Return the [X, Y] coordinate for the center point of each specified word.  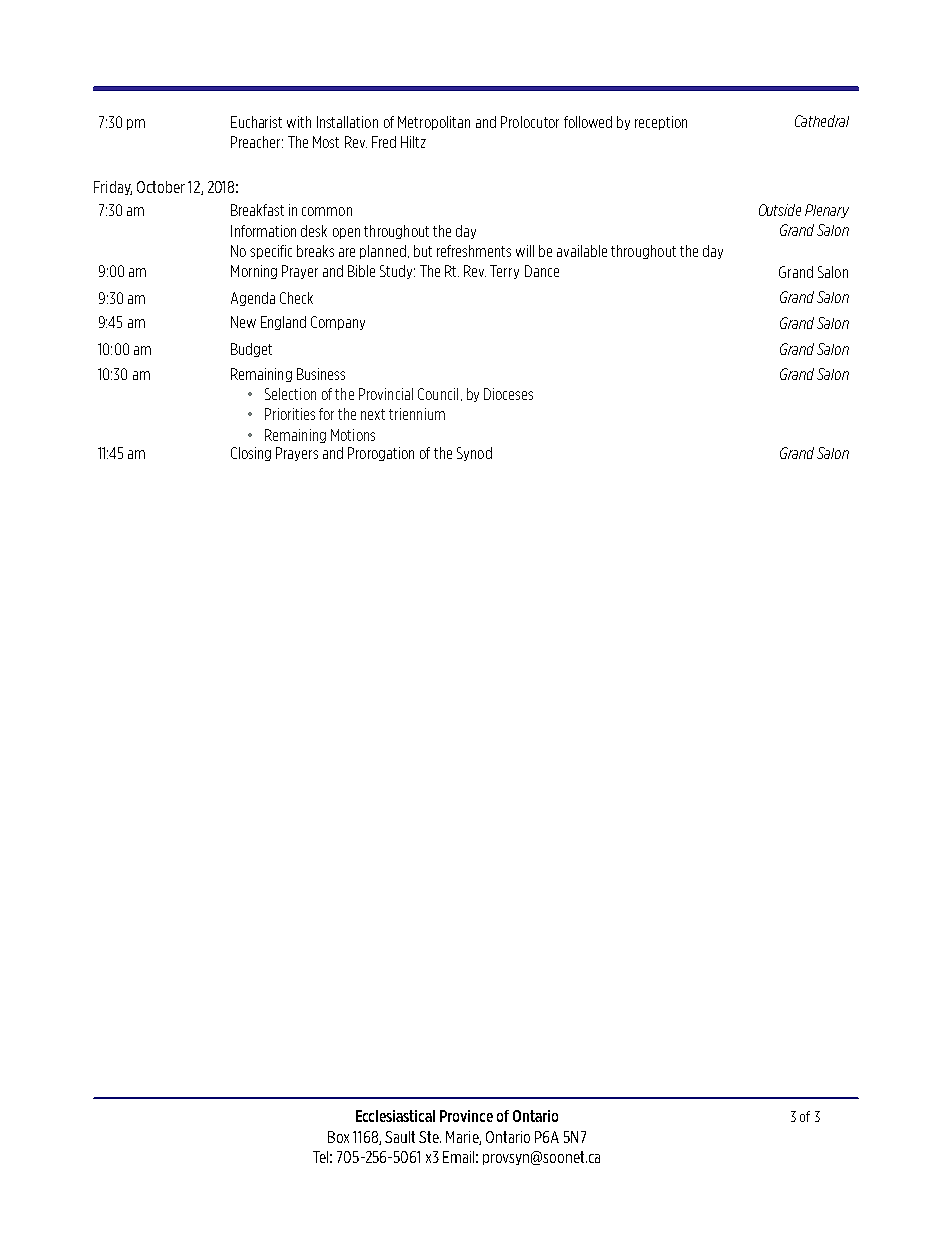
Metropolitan [434, 123]
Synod [474, 454]
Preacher [257, 142]
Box [338, 1137]
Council [438, 394]
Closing [251, 454]
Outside [780, 210]
